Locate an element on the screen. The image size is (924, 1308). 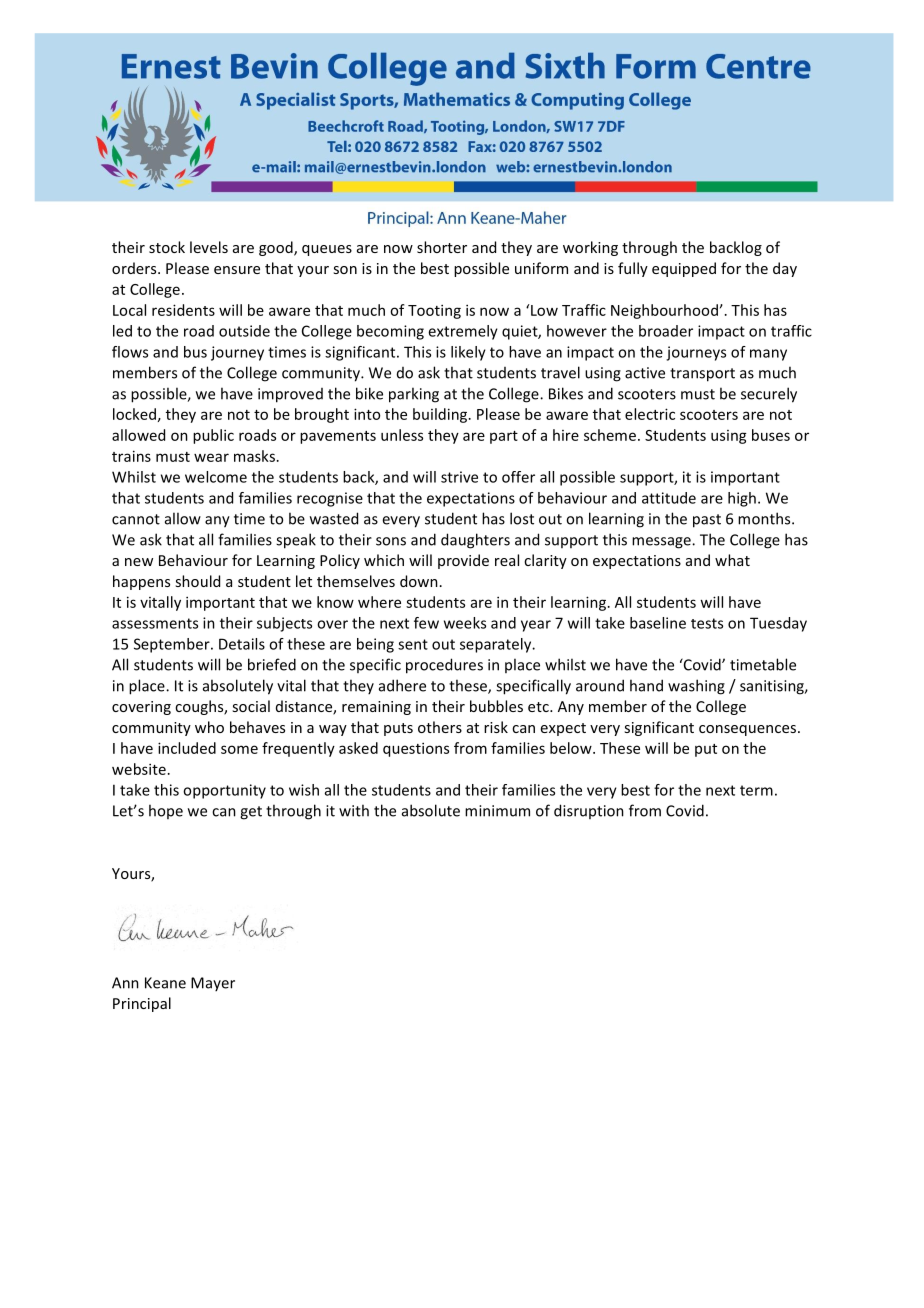
Keane is located at coordinates (165, 983).
